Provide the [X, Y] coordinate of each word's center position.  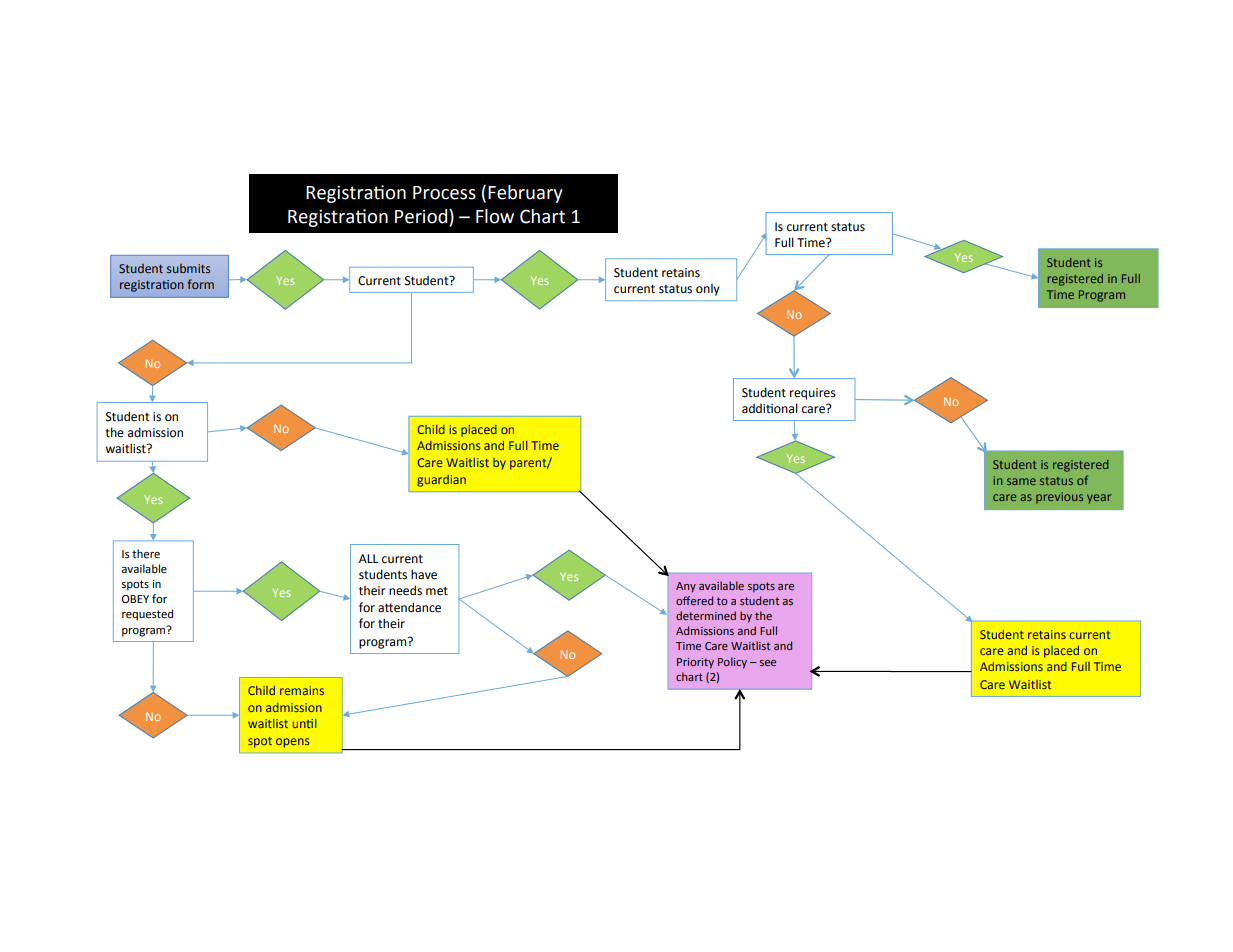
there [146, 554]
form [201, 284]
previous [1059, 498]
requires [813, 394]
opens [293, 743]
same [1021, 481]
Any [686, 587]
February [525, 194]
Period [422, 217]
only [708, 290]
